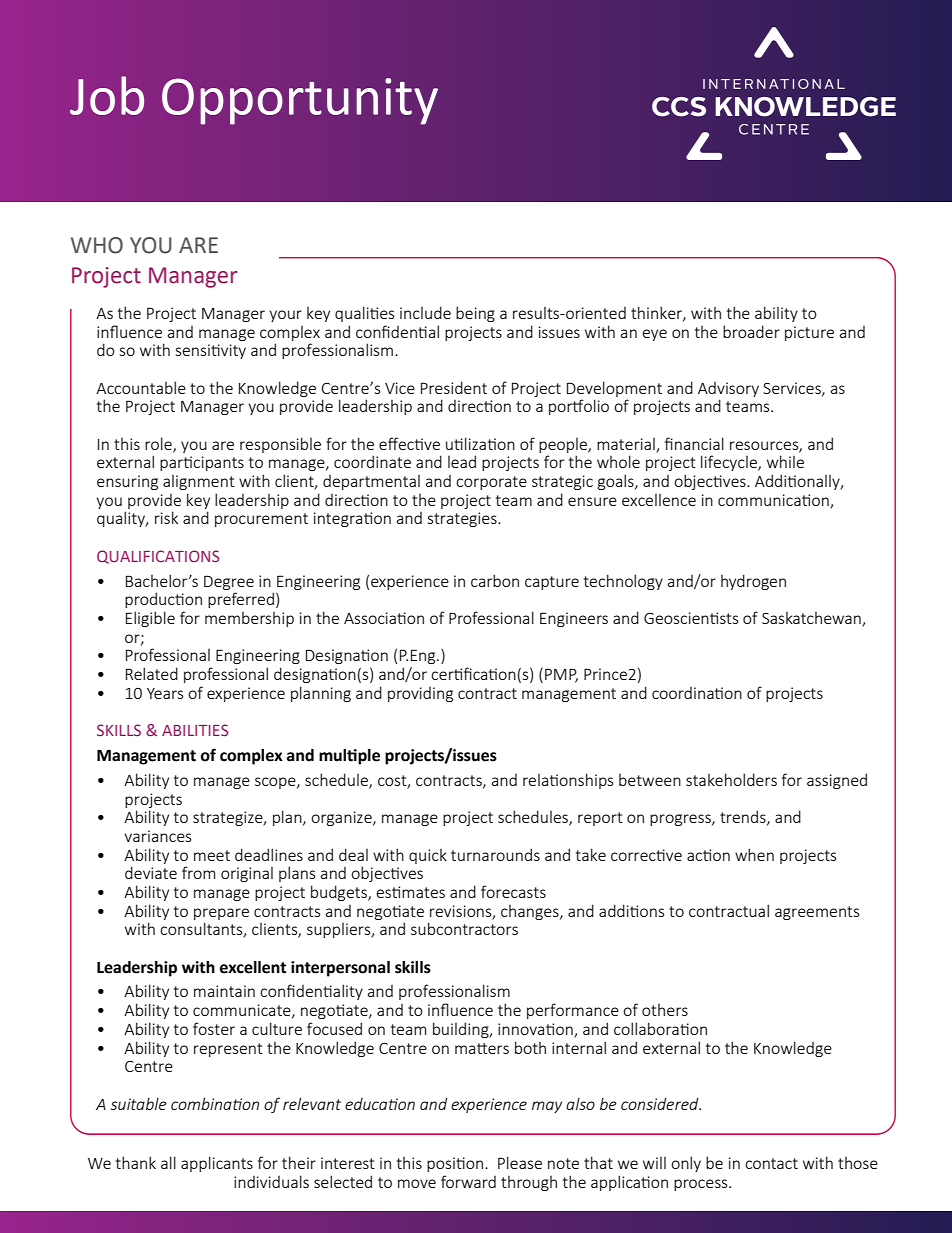  Describe the element at coordinates (455, 1164) in the image. I see `position` at that location.
